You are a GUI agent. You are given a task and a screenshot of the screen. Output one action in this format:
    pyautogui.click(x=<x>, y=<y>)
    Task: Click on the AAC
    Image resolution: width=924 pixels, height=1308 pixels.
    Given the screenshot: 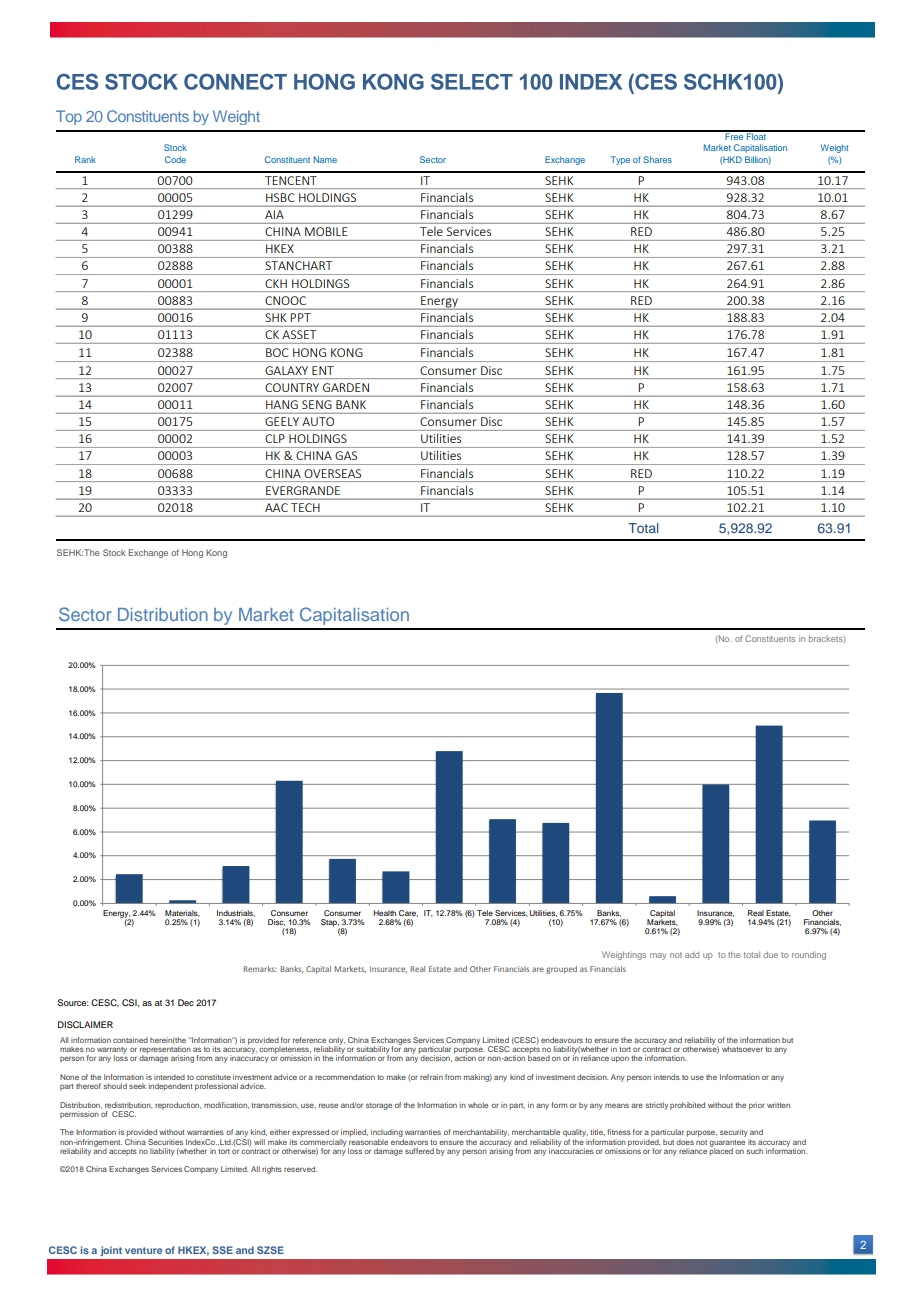 What is the action you would take?
    pyautogui.click(x=276, y=507)
